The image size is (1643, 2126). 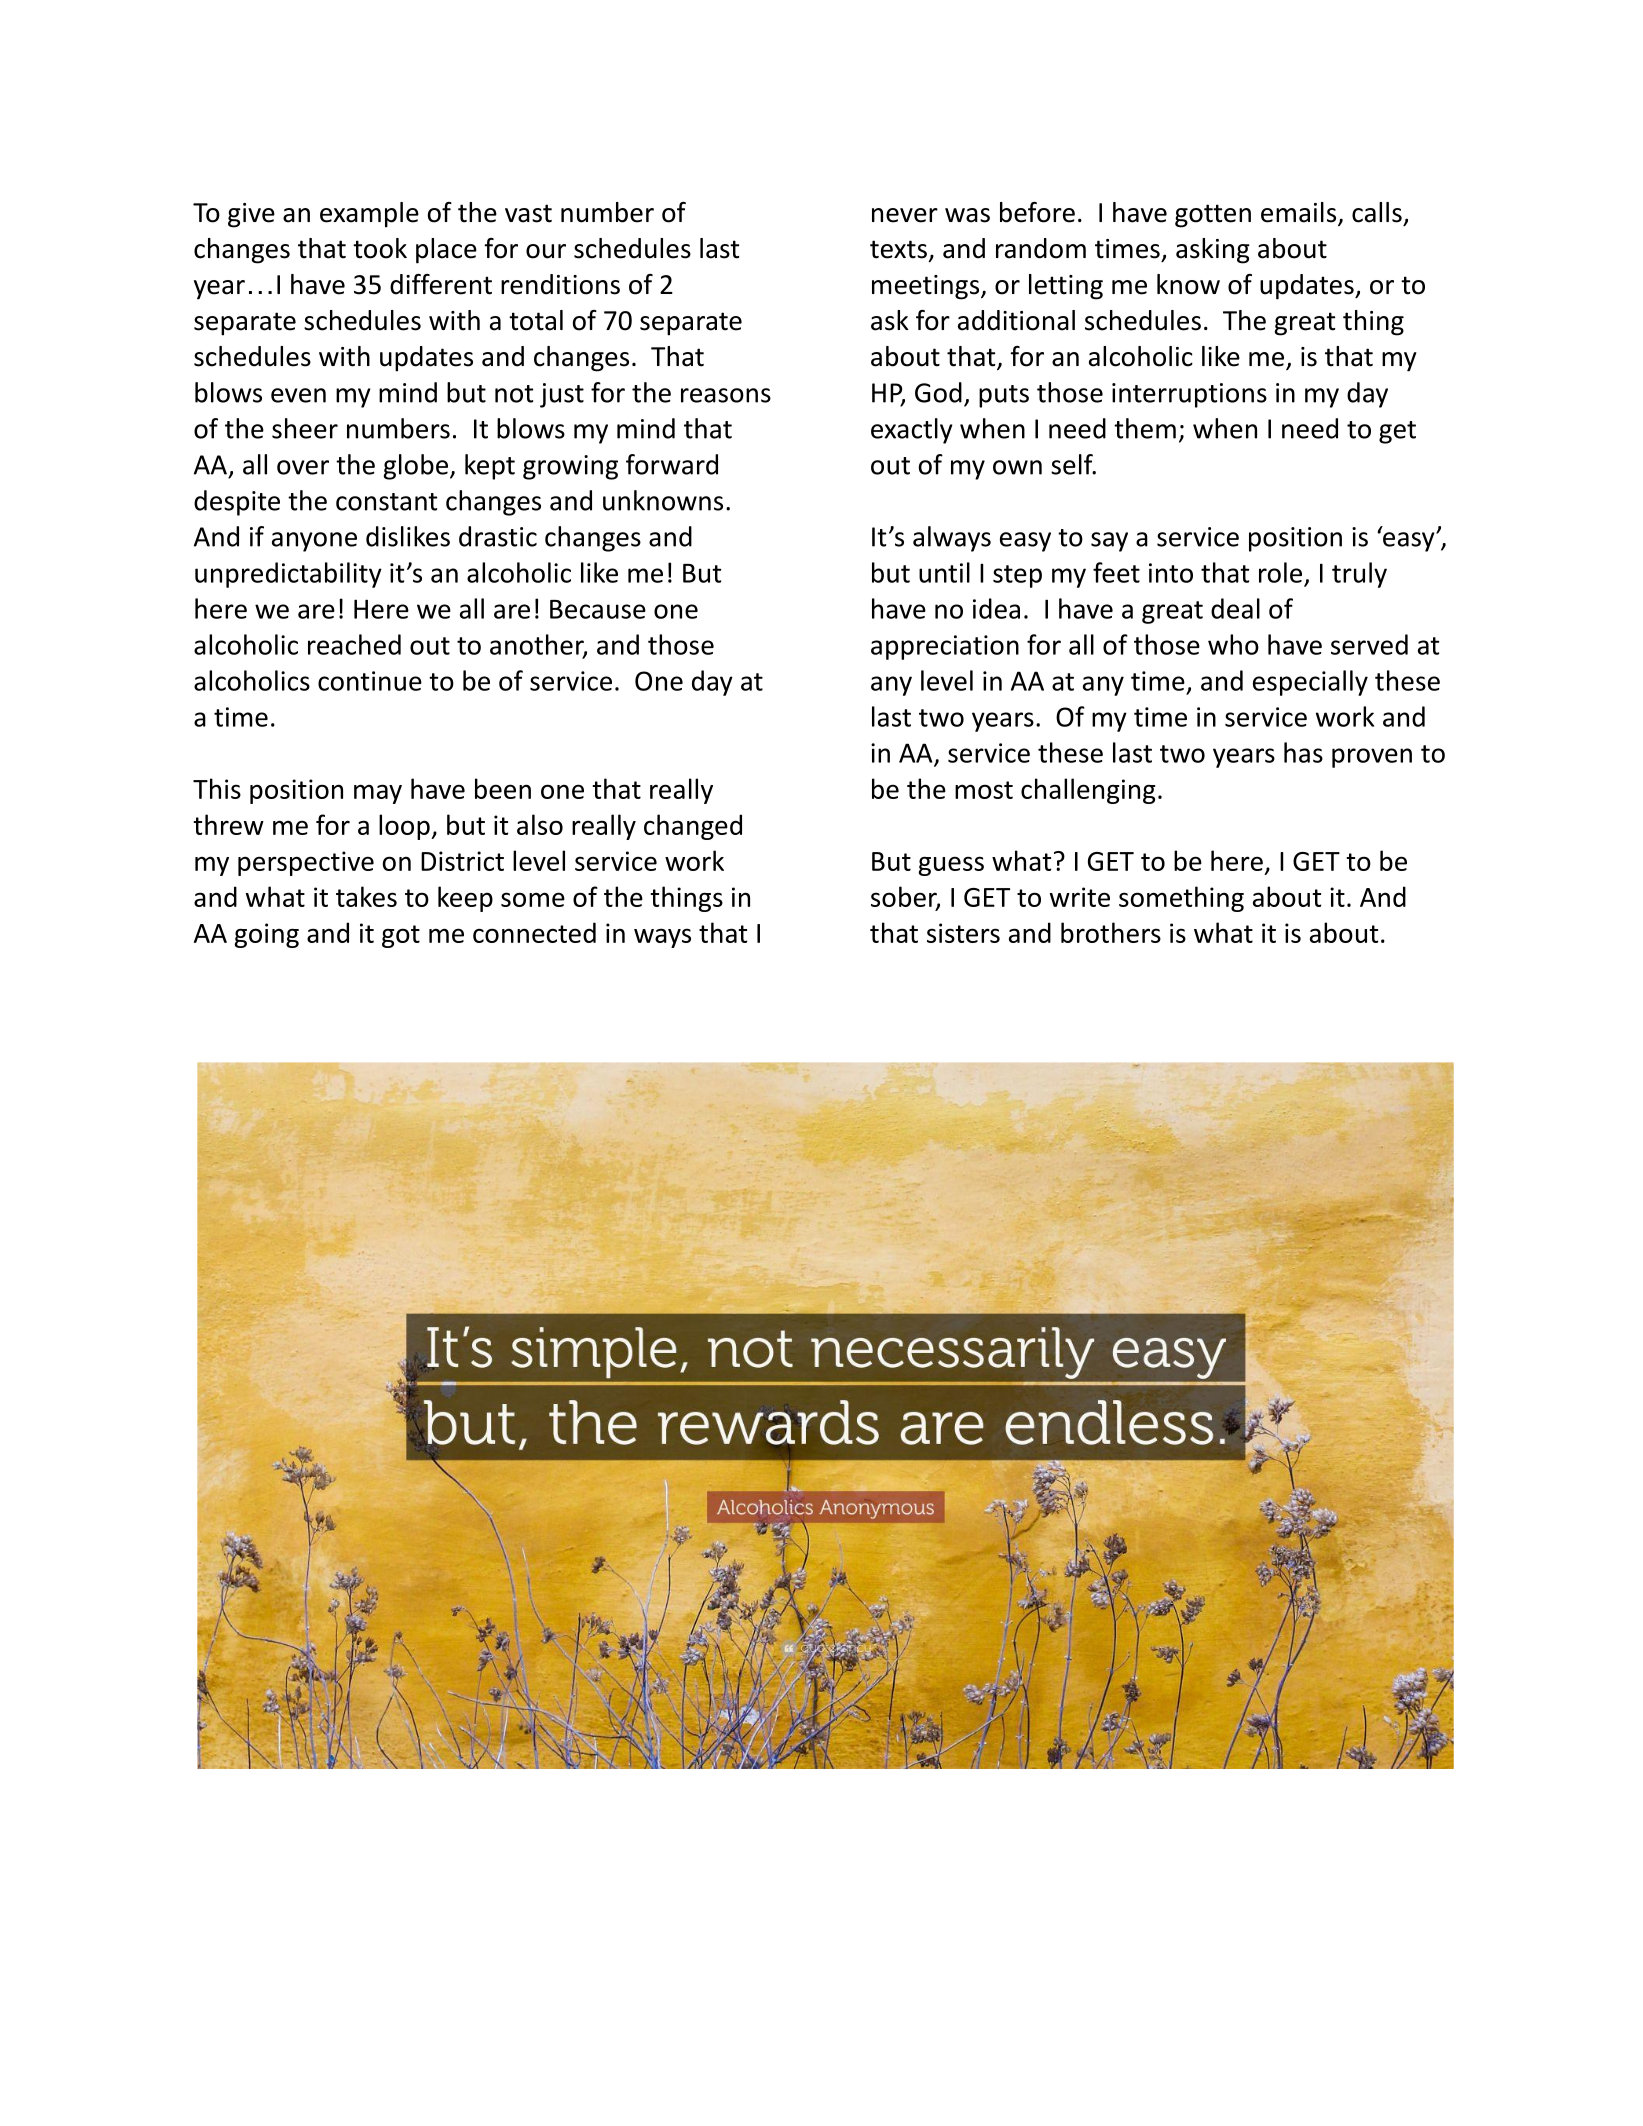 What do you see at coordinates (303, 467) in the screenshot?
I see `over` at bounding box center [303, 467].
